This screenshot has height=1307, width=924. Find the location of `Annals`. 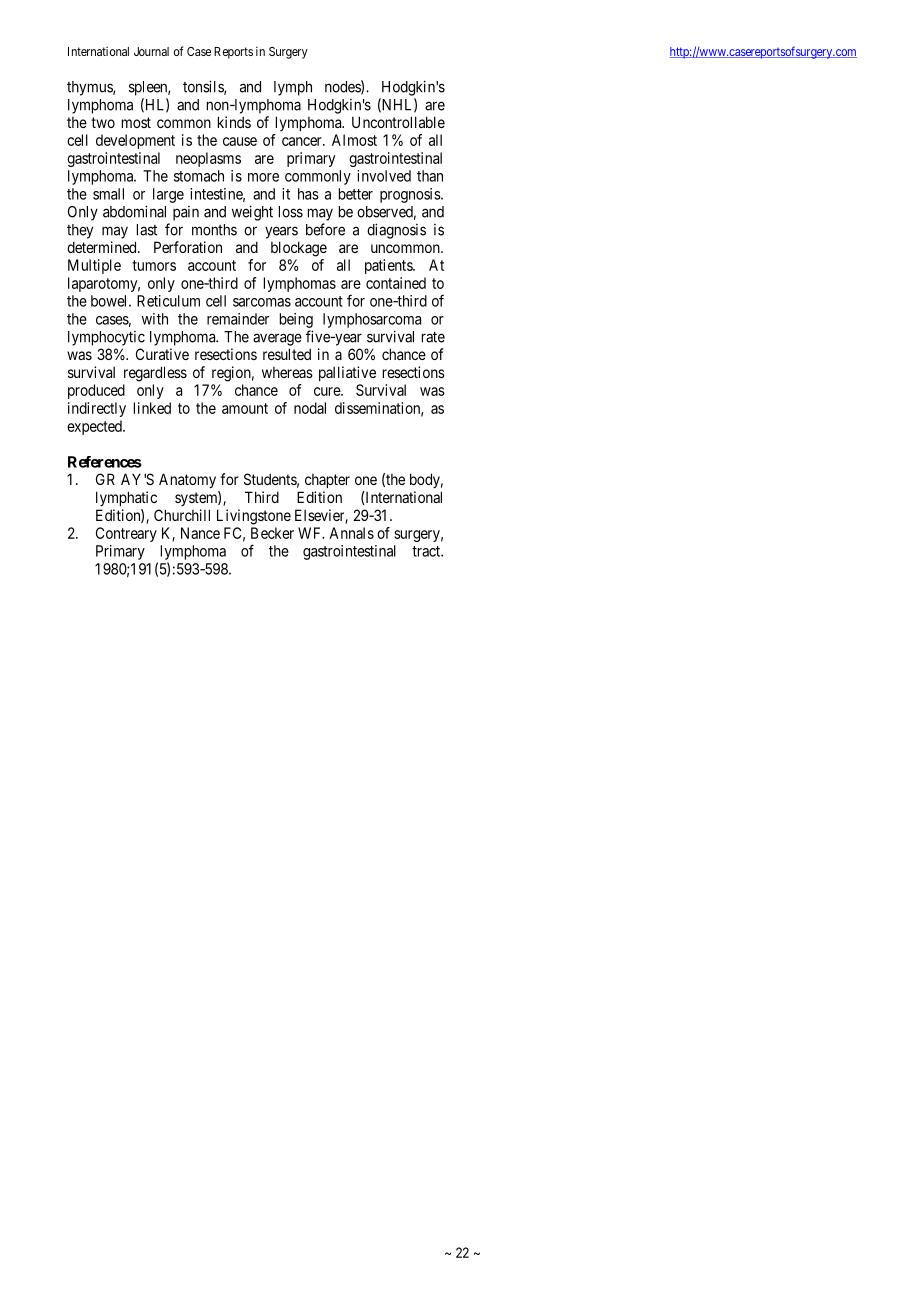

Annals is located at coordinates (351, 533).
